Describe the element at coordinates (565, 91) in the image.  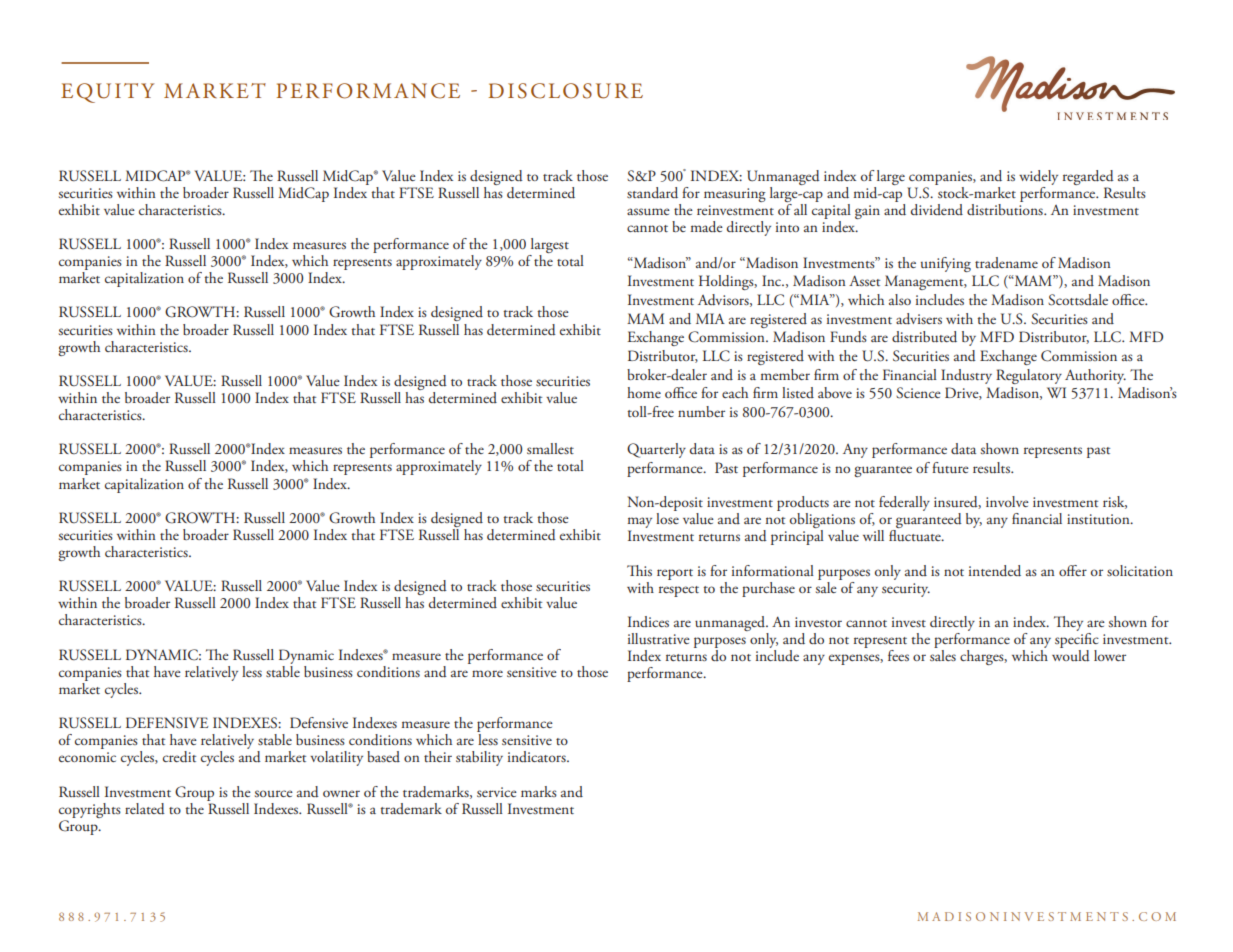
I see `DISCLOSURE` at that location.
